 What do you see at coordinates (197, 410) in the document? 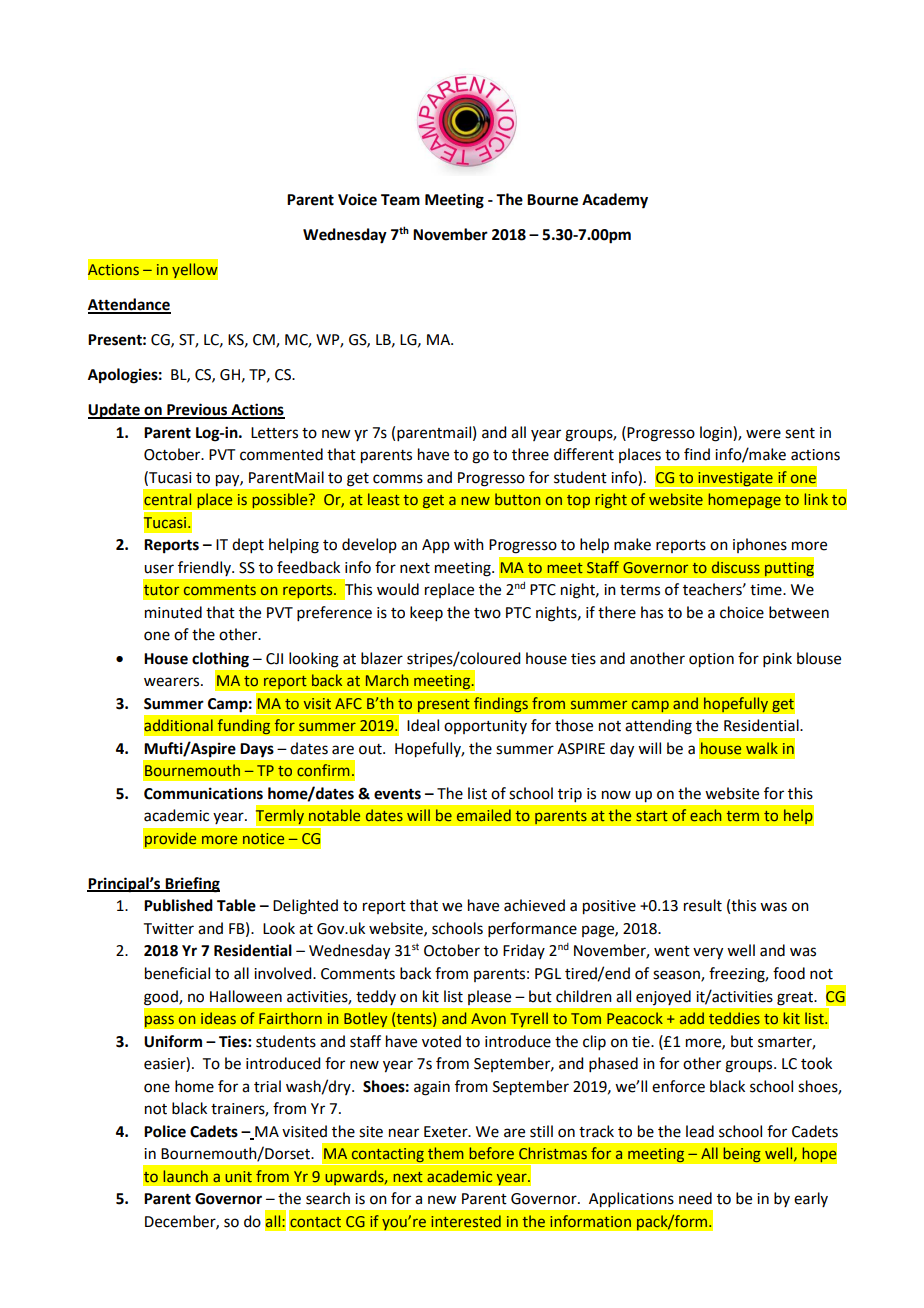
I see `Previous` at bounding box center [197, 410].
